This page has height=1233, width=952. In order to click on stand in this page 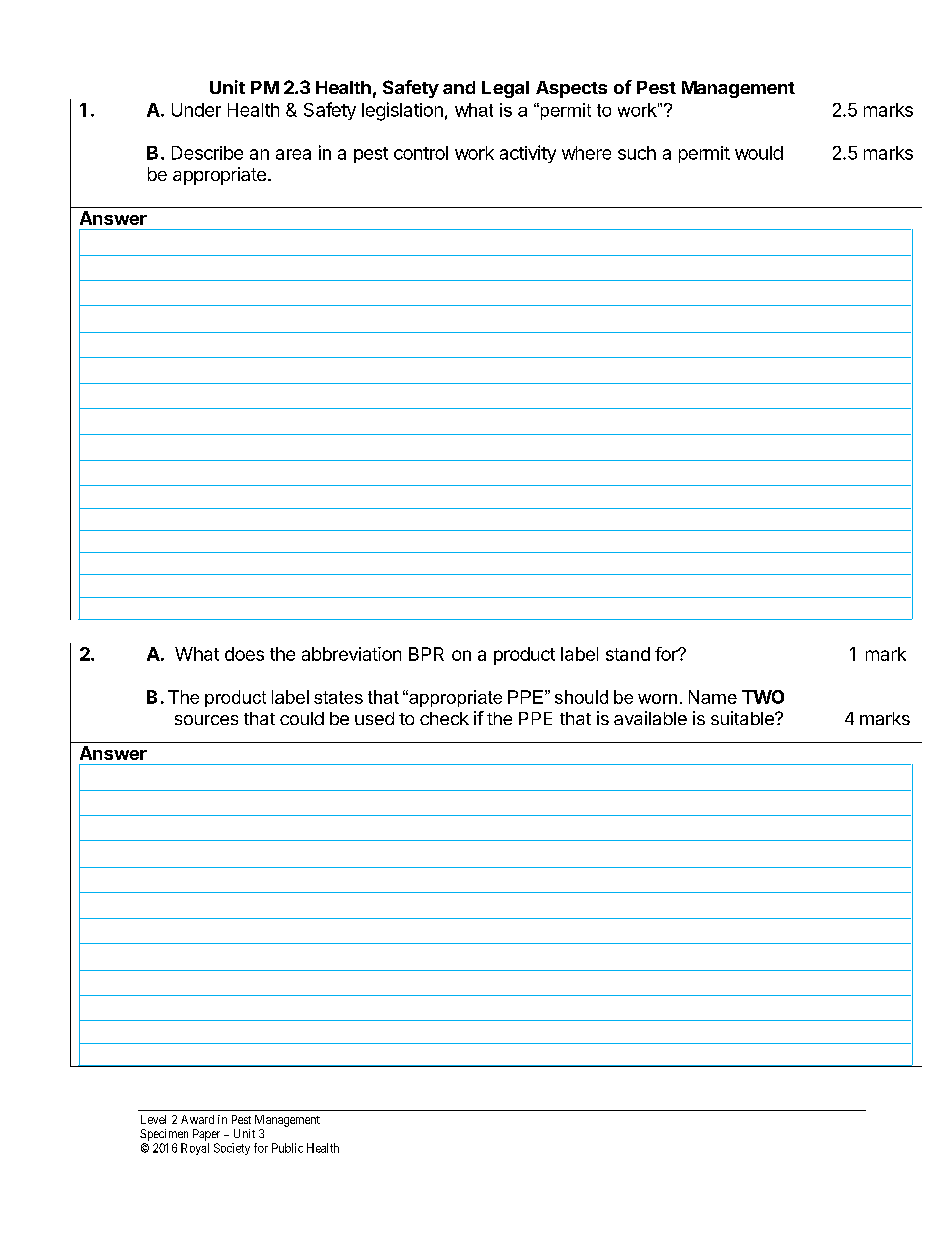, I will do `click(628, 654)`.
